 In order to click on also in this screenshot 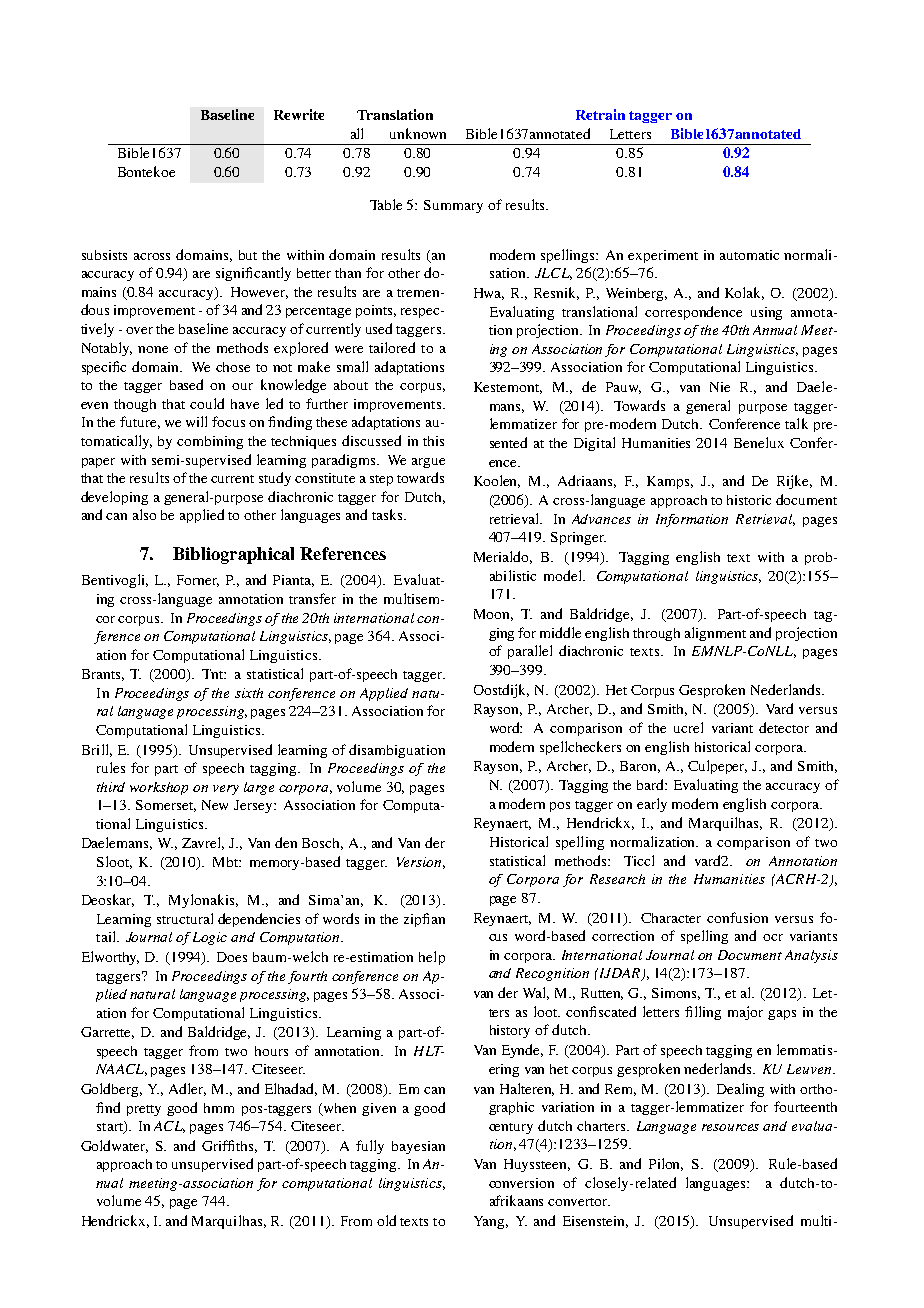, I will do `click(144, 514)`.
